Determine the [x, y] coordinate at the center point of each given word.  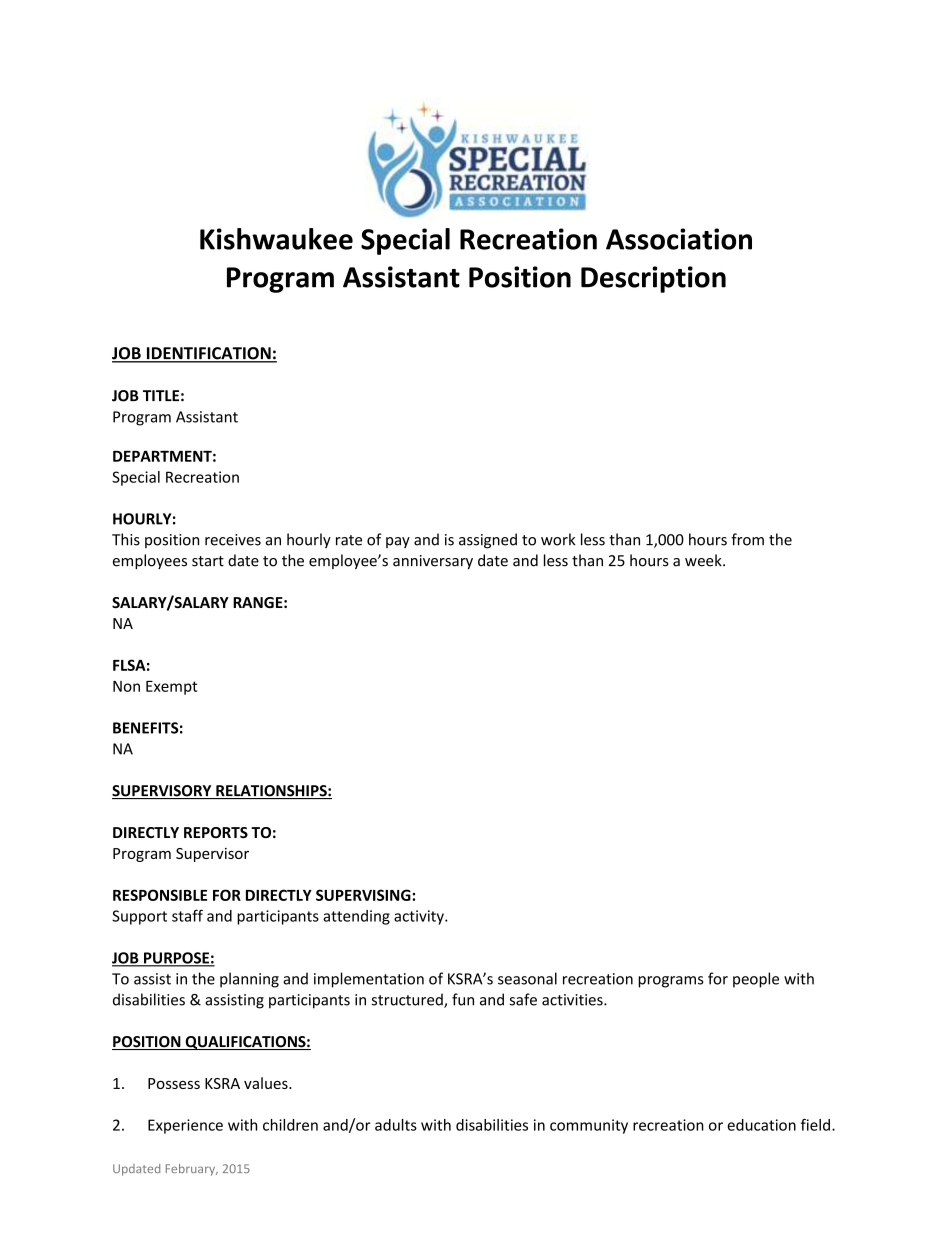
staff [187, 915]
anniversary [433, 562]
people [756, 980]
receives [233, 540]
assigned [488, 541]
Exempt [172, 688]
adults [396, 1125]
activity [420, 917]
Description [653, 279]
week [704, 560]
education [761, 1125]
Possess [174, 1083]
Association [679, 239]
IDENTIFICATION [208, 354]
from [747, 539]
